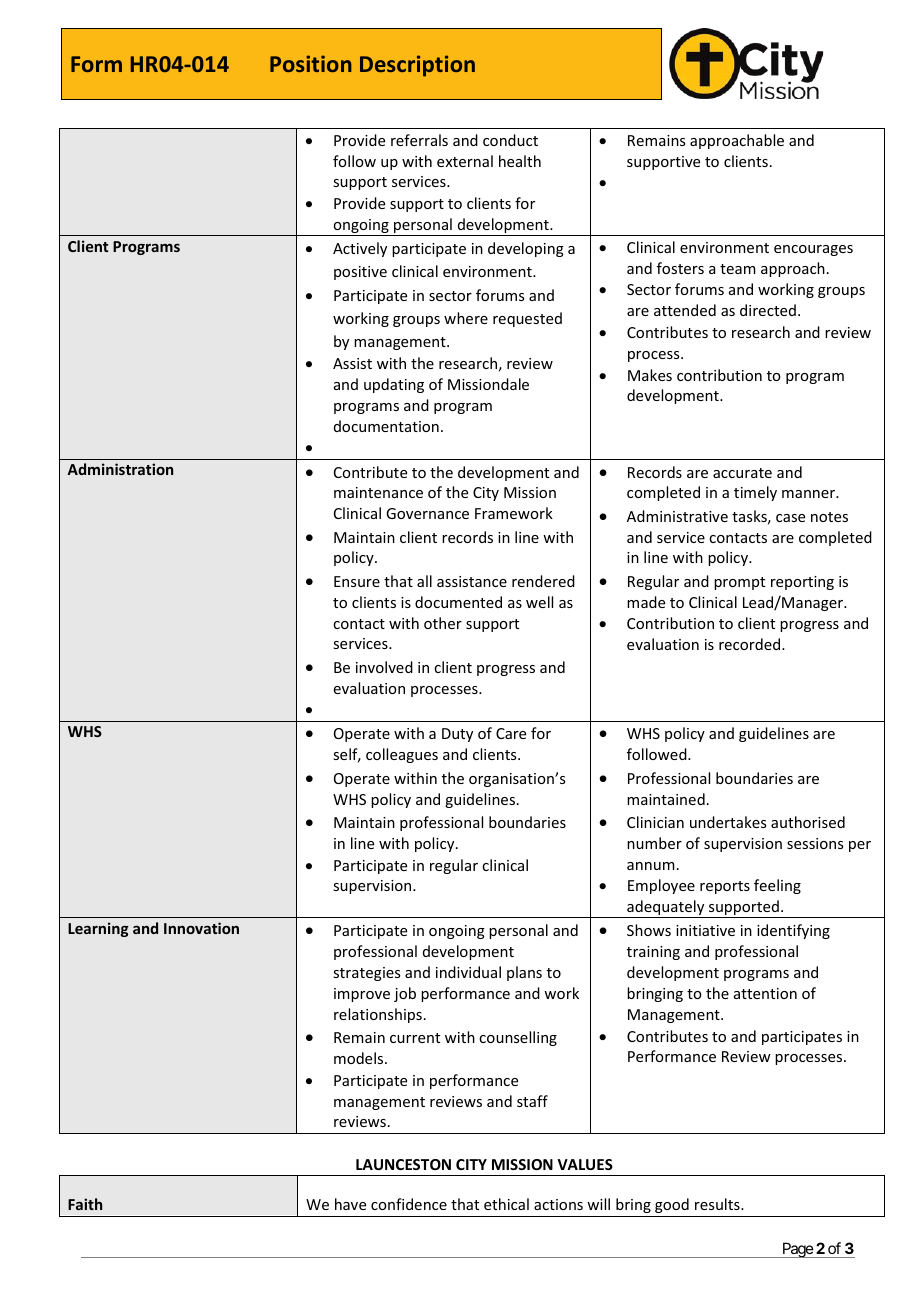 This screenshot has height=1308, width=924. What do you see at coordinates (443, 623) in the screenshot?
I see `other` at bounding box center [443, 623].
